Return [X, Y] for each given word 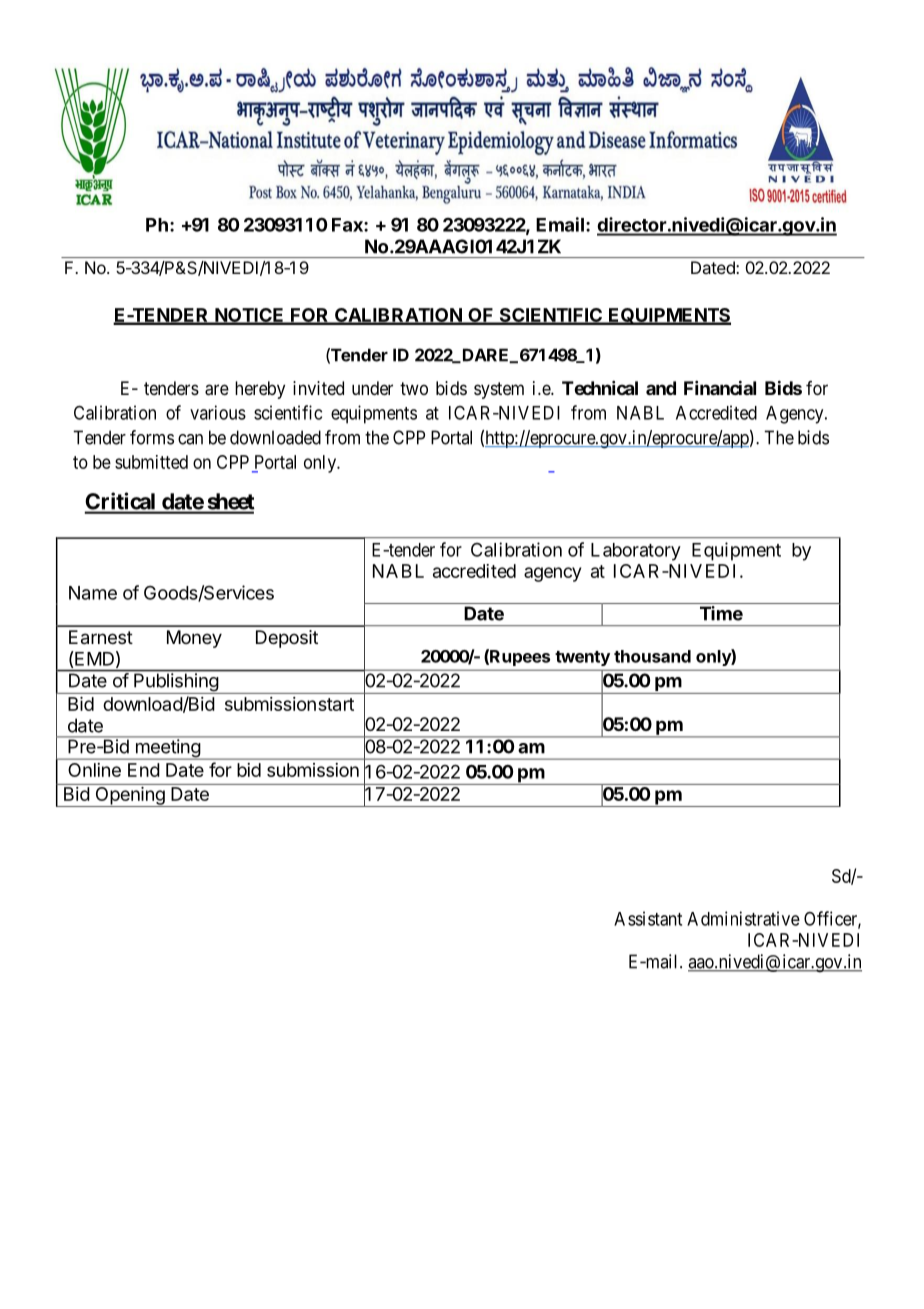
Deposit [287, 639]
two [414, 388]
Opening [130, 795]
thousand [652, 656]
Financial [720, 387]
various [218, 412]
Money [194, 639]
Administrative [743, 918]
